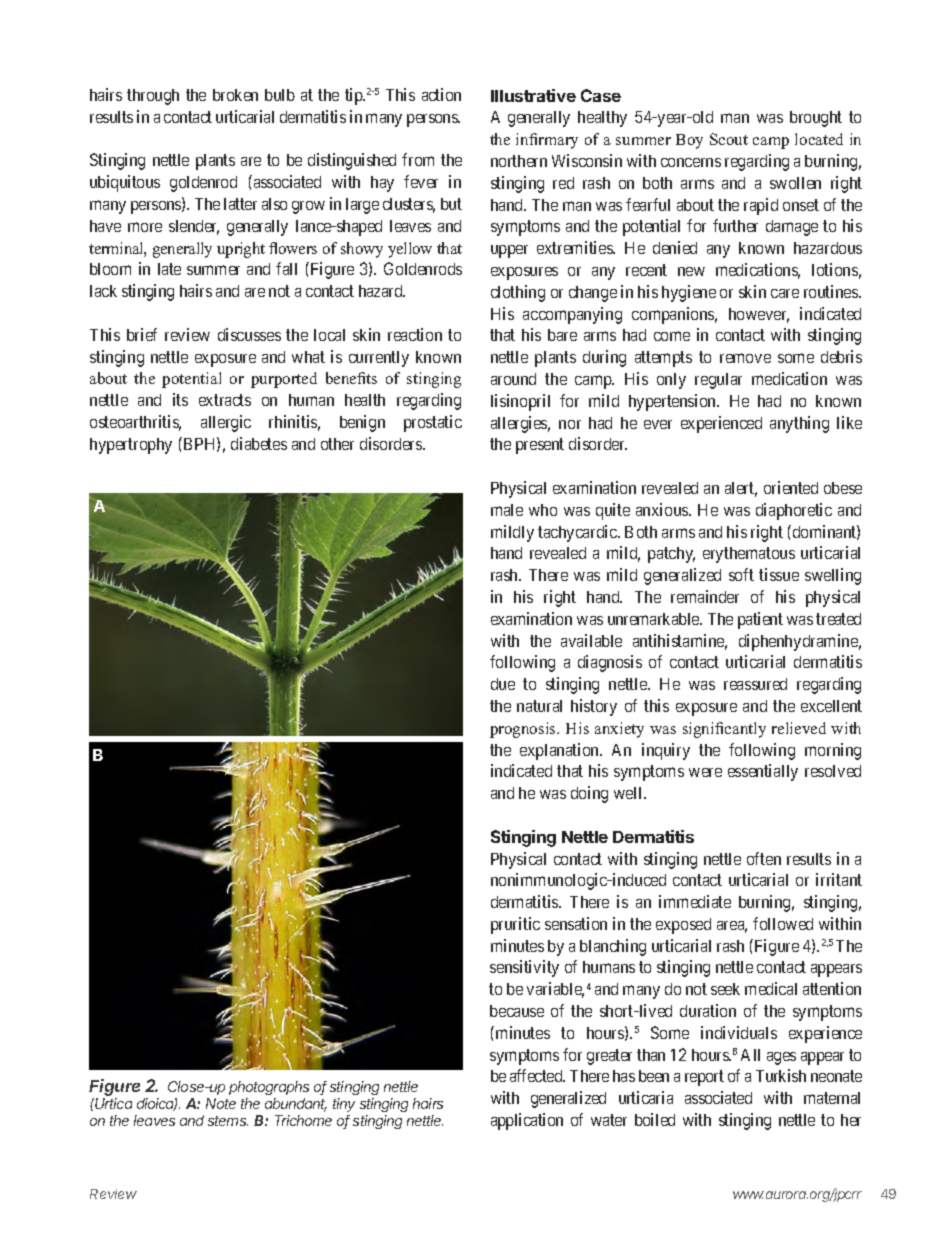 The width and height of the screenshot is (952, 1233). Describe the element at coordinates (515, 925) in the screenshot. I see `pruritic` at that location.
